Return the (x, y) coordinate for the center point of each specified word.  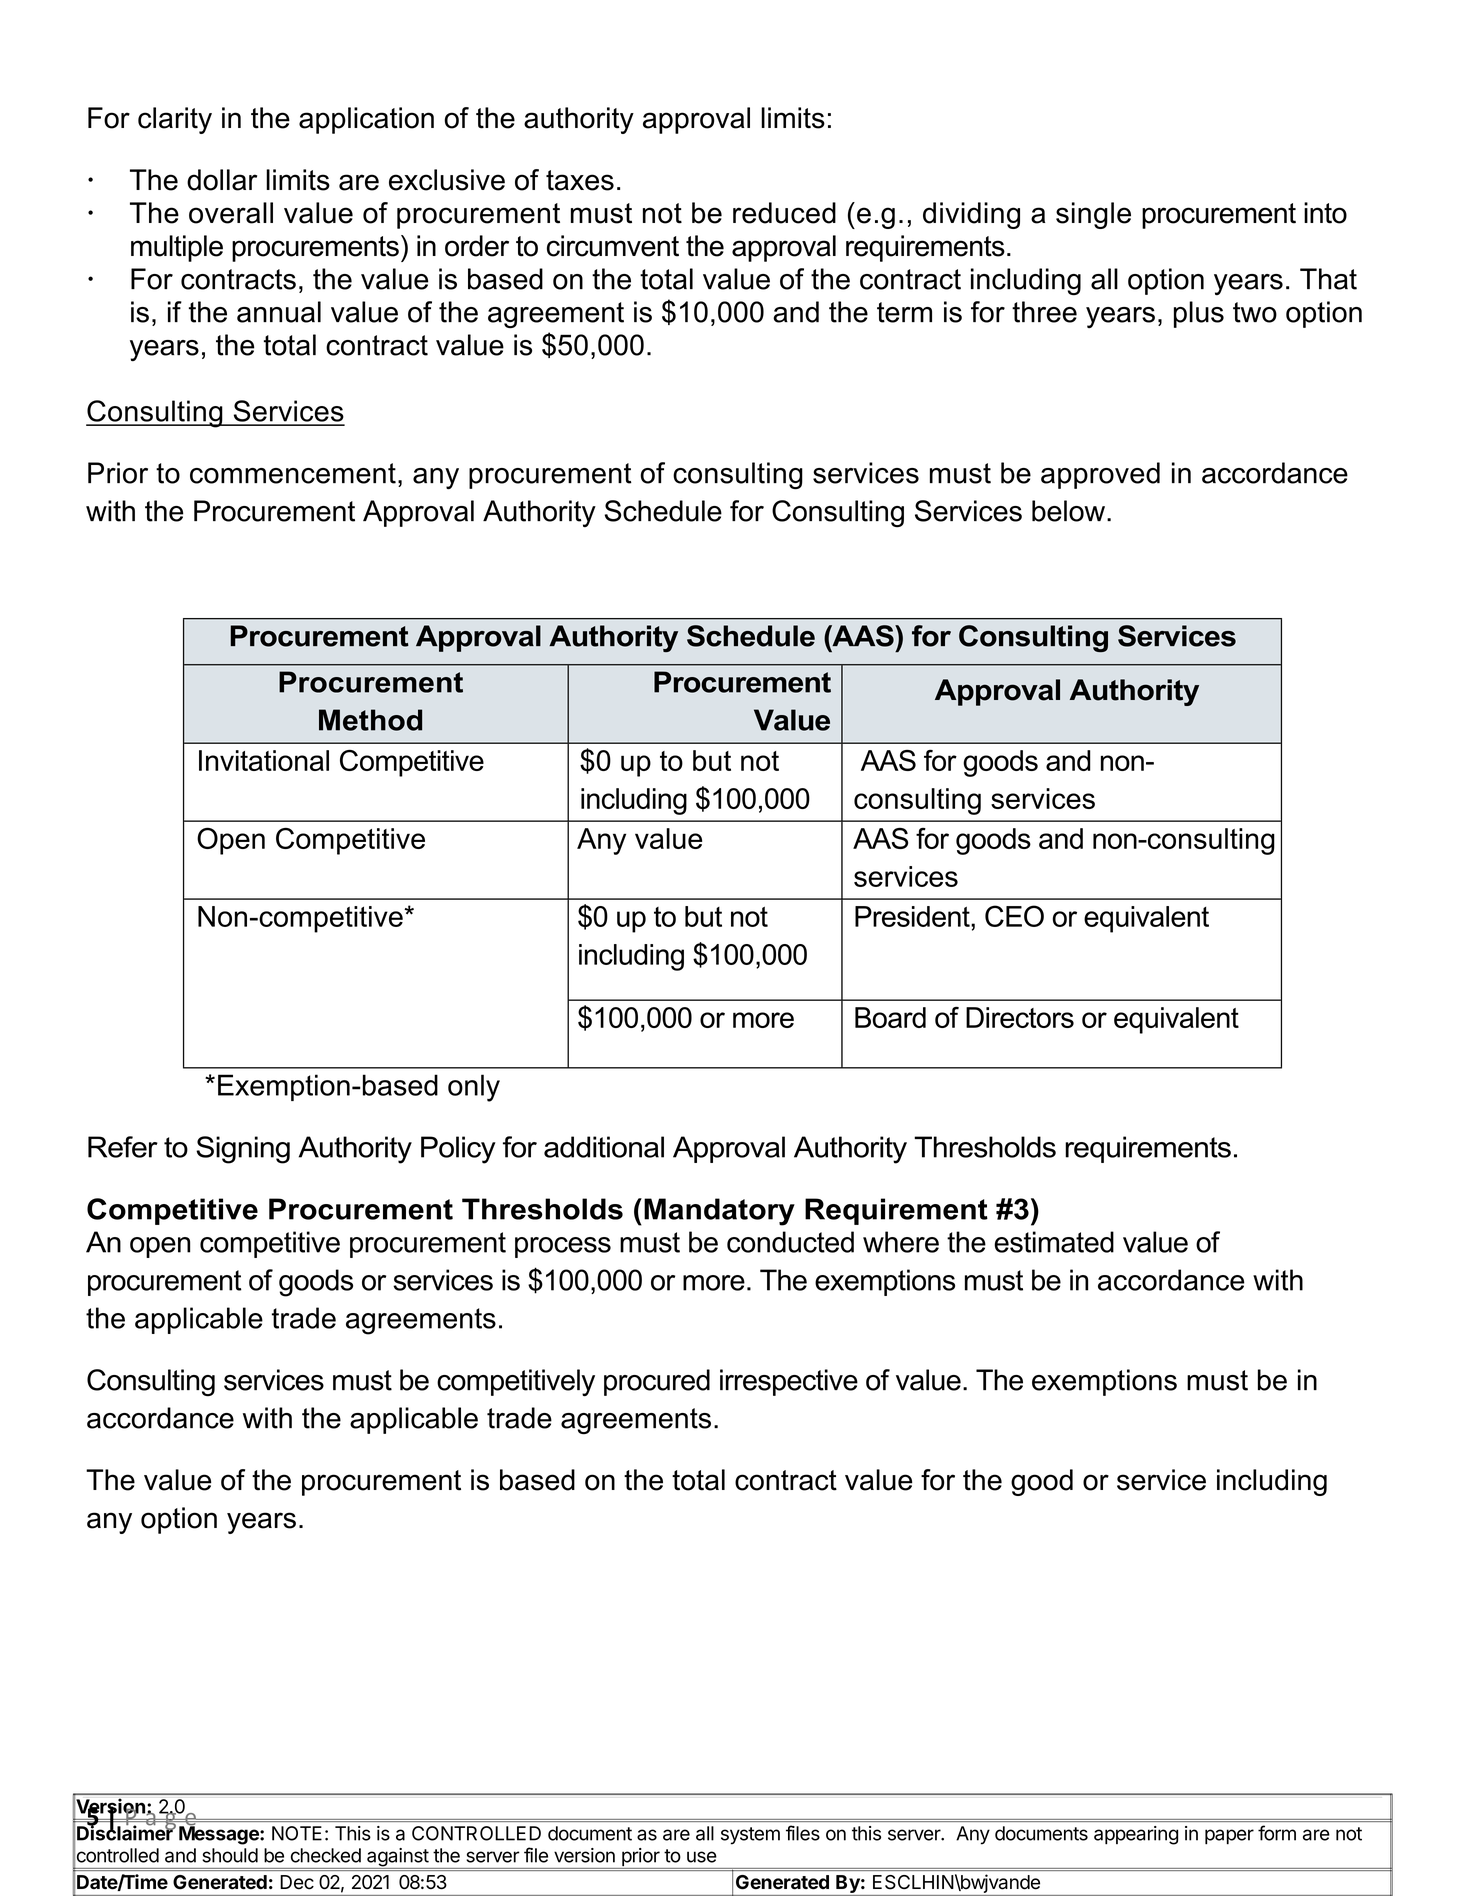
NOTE (297, 1833)
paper (1229, 1837)
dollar (222, 180)
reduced (784, 213)
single (1093, 215)
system (750, 1836)
